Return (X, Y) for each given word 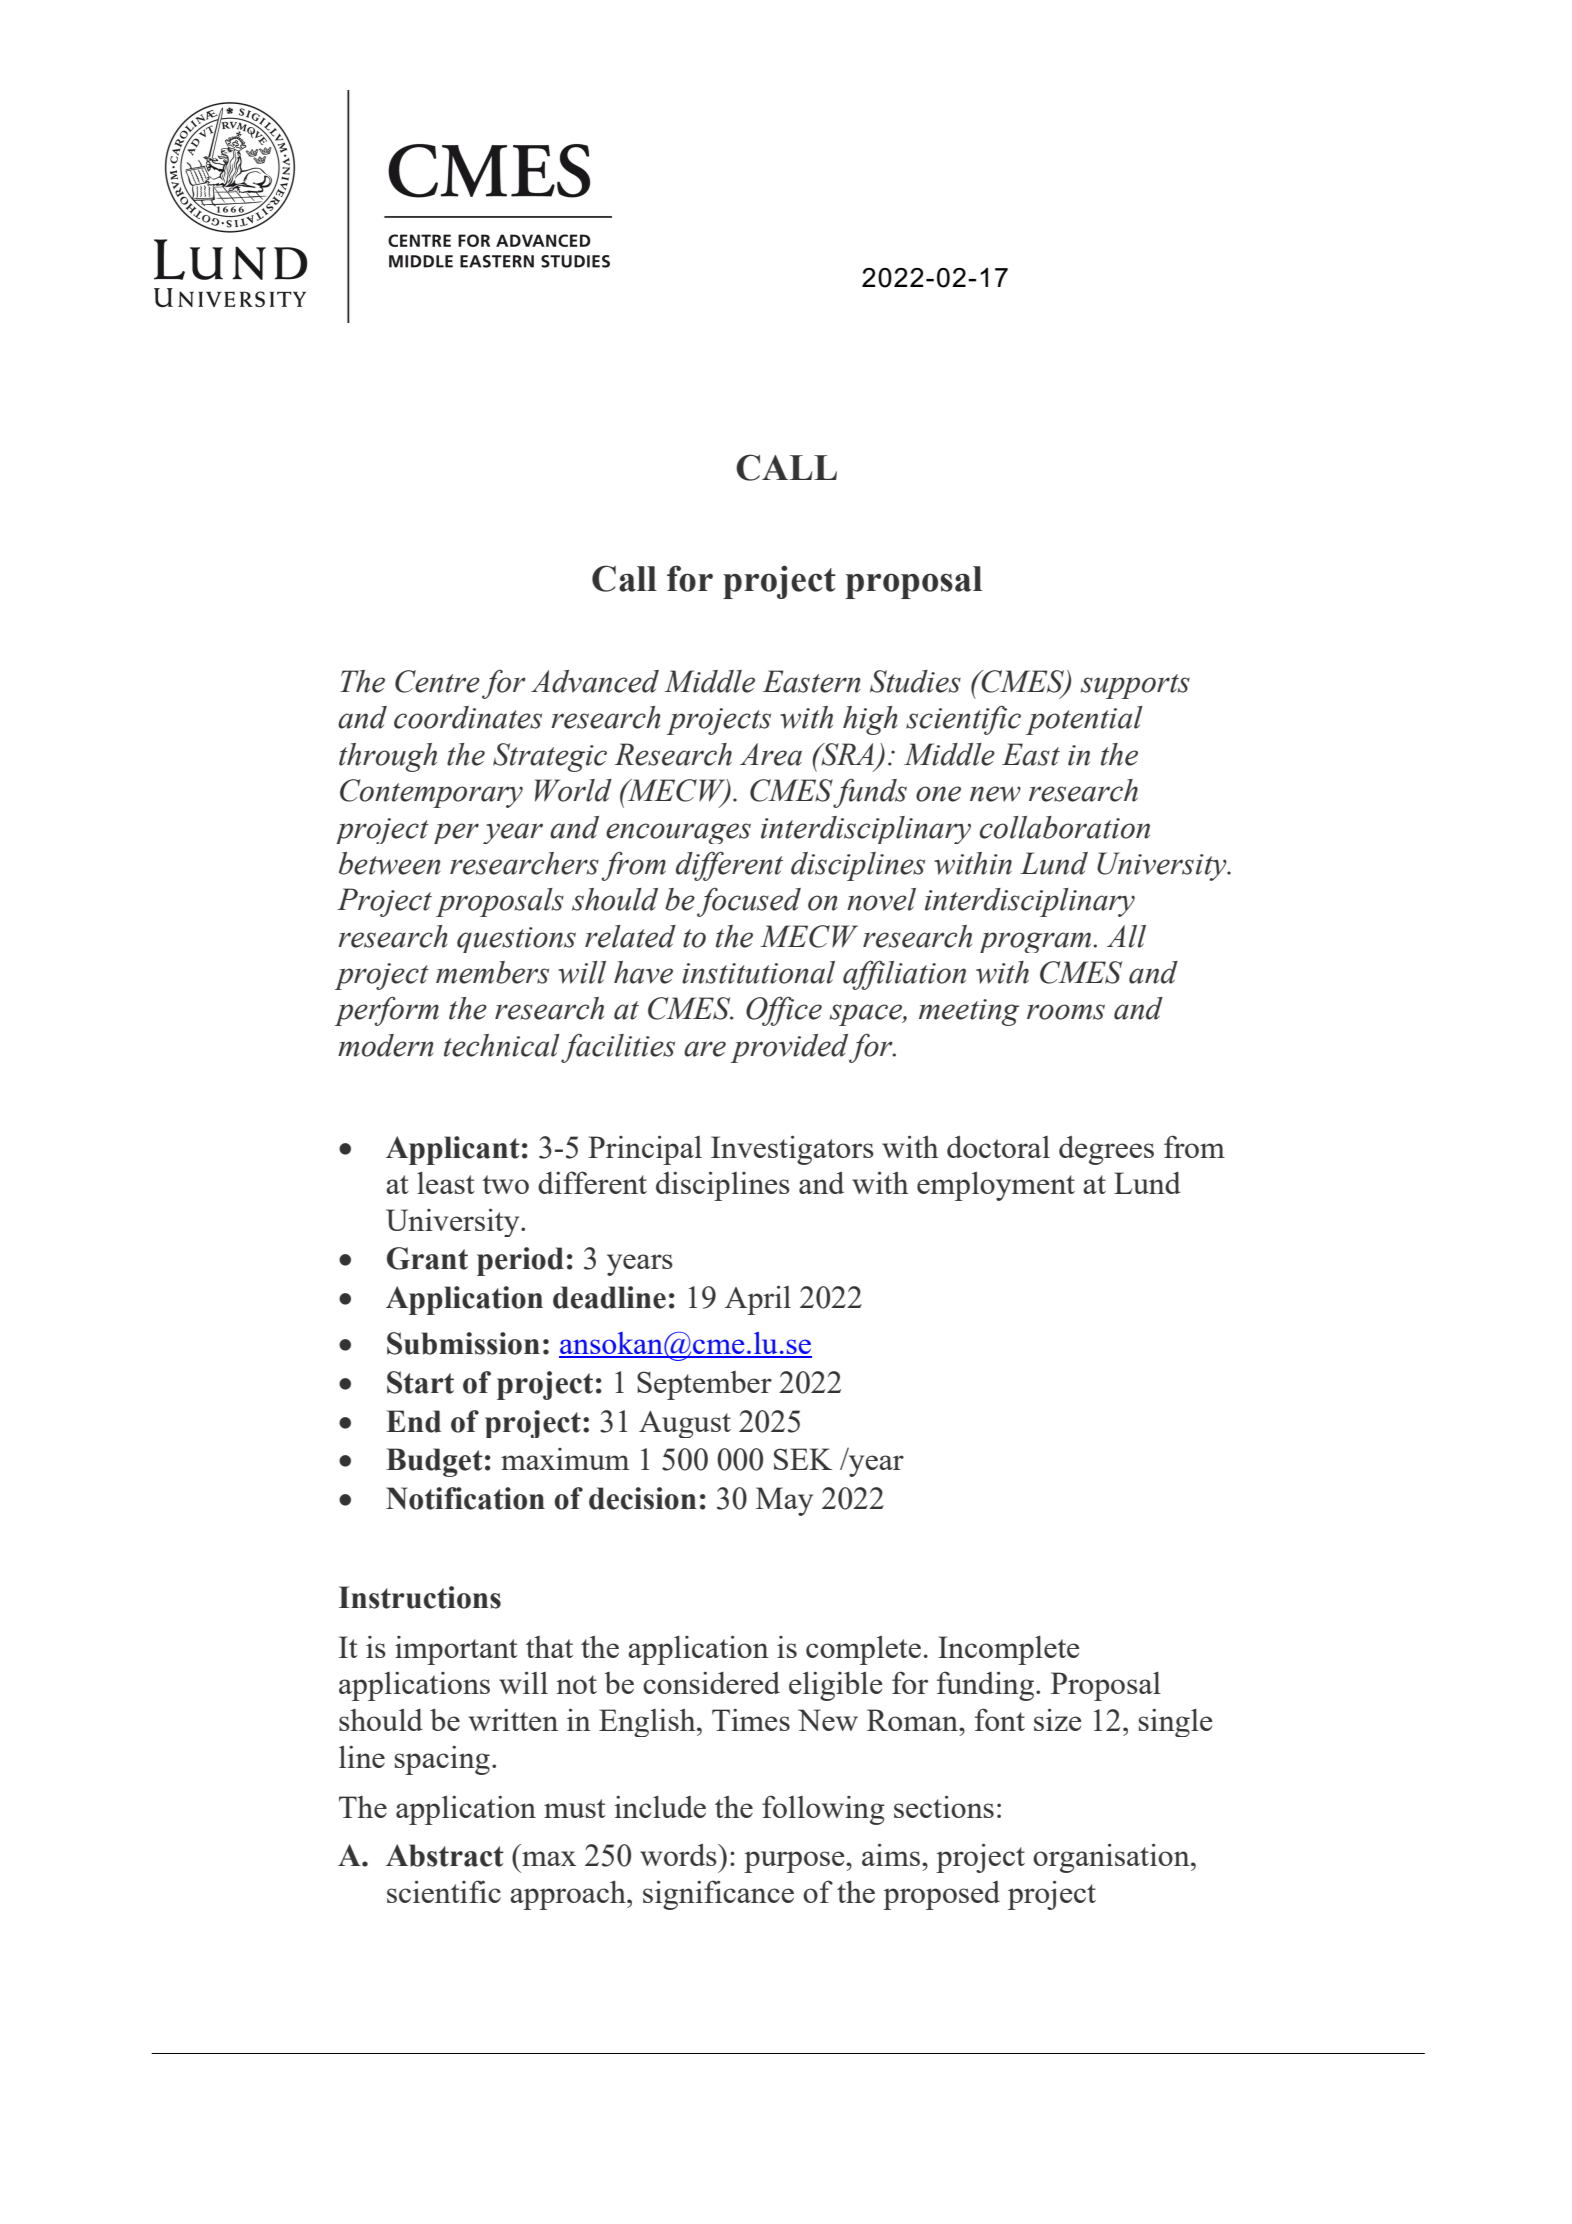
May (784, 1501)
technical (502, 1045)
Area (771, 754)
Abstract (445, 1855)
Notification (465, 1498)
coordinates (468, 717)
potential (1084, 720)
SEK (803, 1459)
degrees (1106, 1150)
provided (790, 1048)
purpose (795, 1862)
